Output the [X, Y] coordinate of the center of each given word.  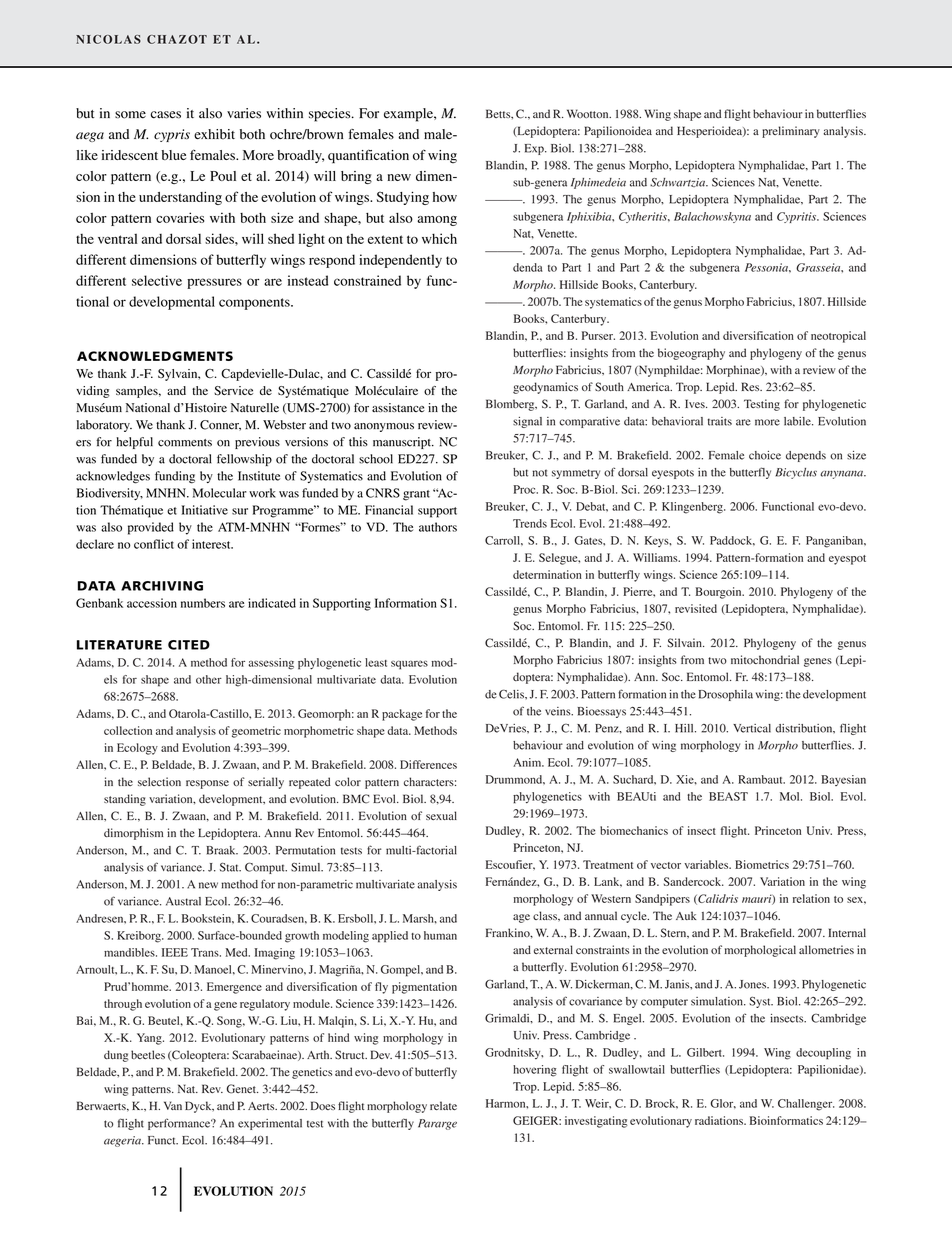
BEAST [728, 796]
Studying [402, 198]
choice [765, 455]
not [540, 473]
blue [174, 155]
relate [443, 1105]
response [207, 784]
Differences [428, 764]
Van [173, 1105]
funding [175, 477]
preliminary [791, 132]
